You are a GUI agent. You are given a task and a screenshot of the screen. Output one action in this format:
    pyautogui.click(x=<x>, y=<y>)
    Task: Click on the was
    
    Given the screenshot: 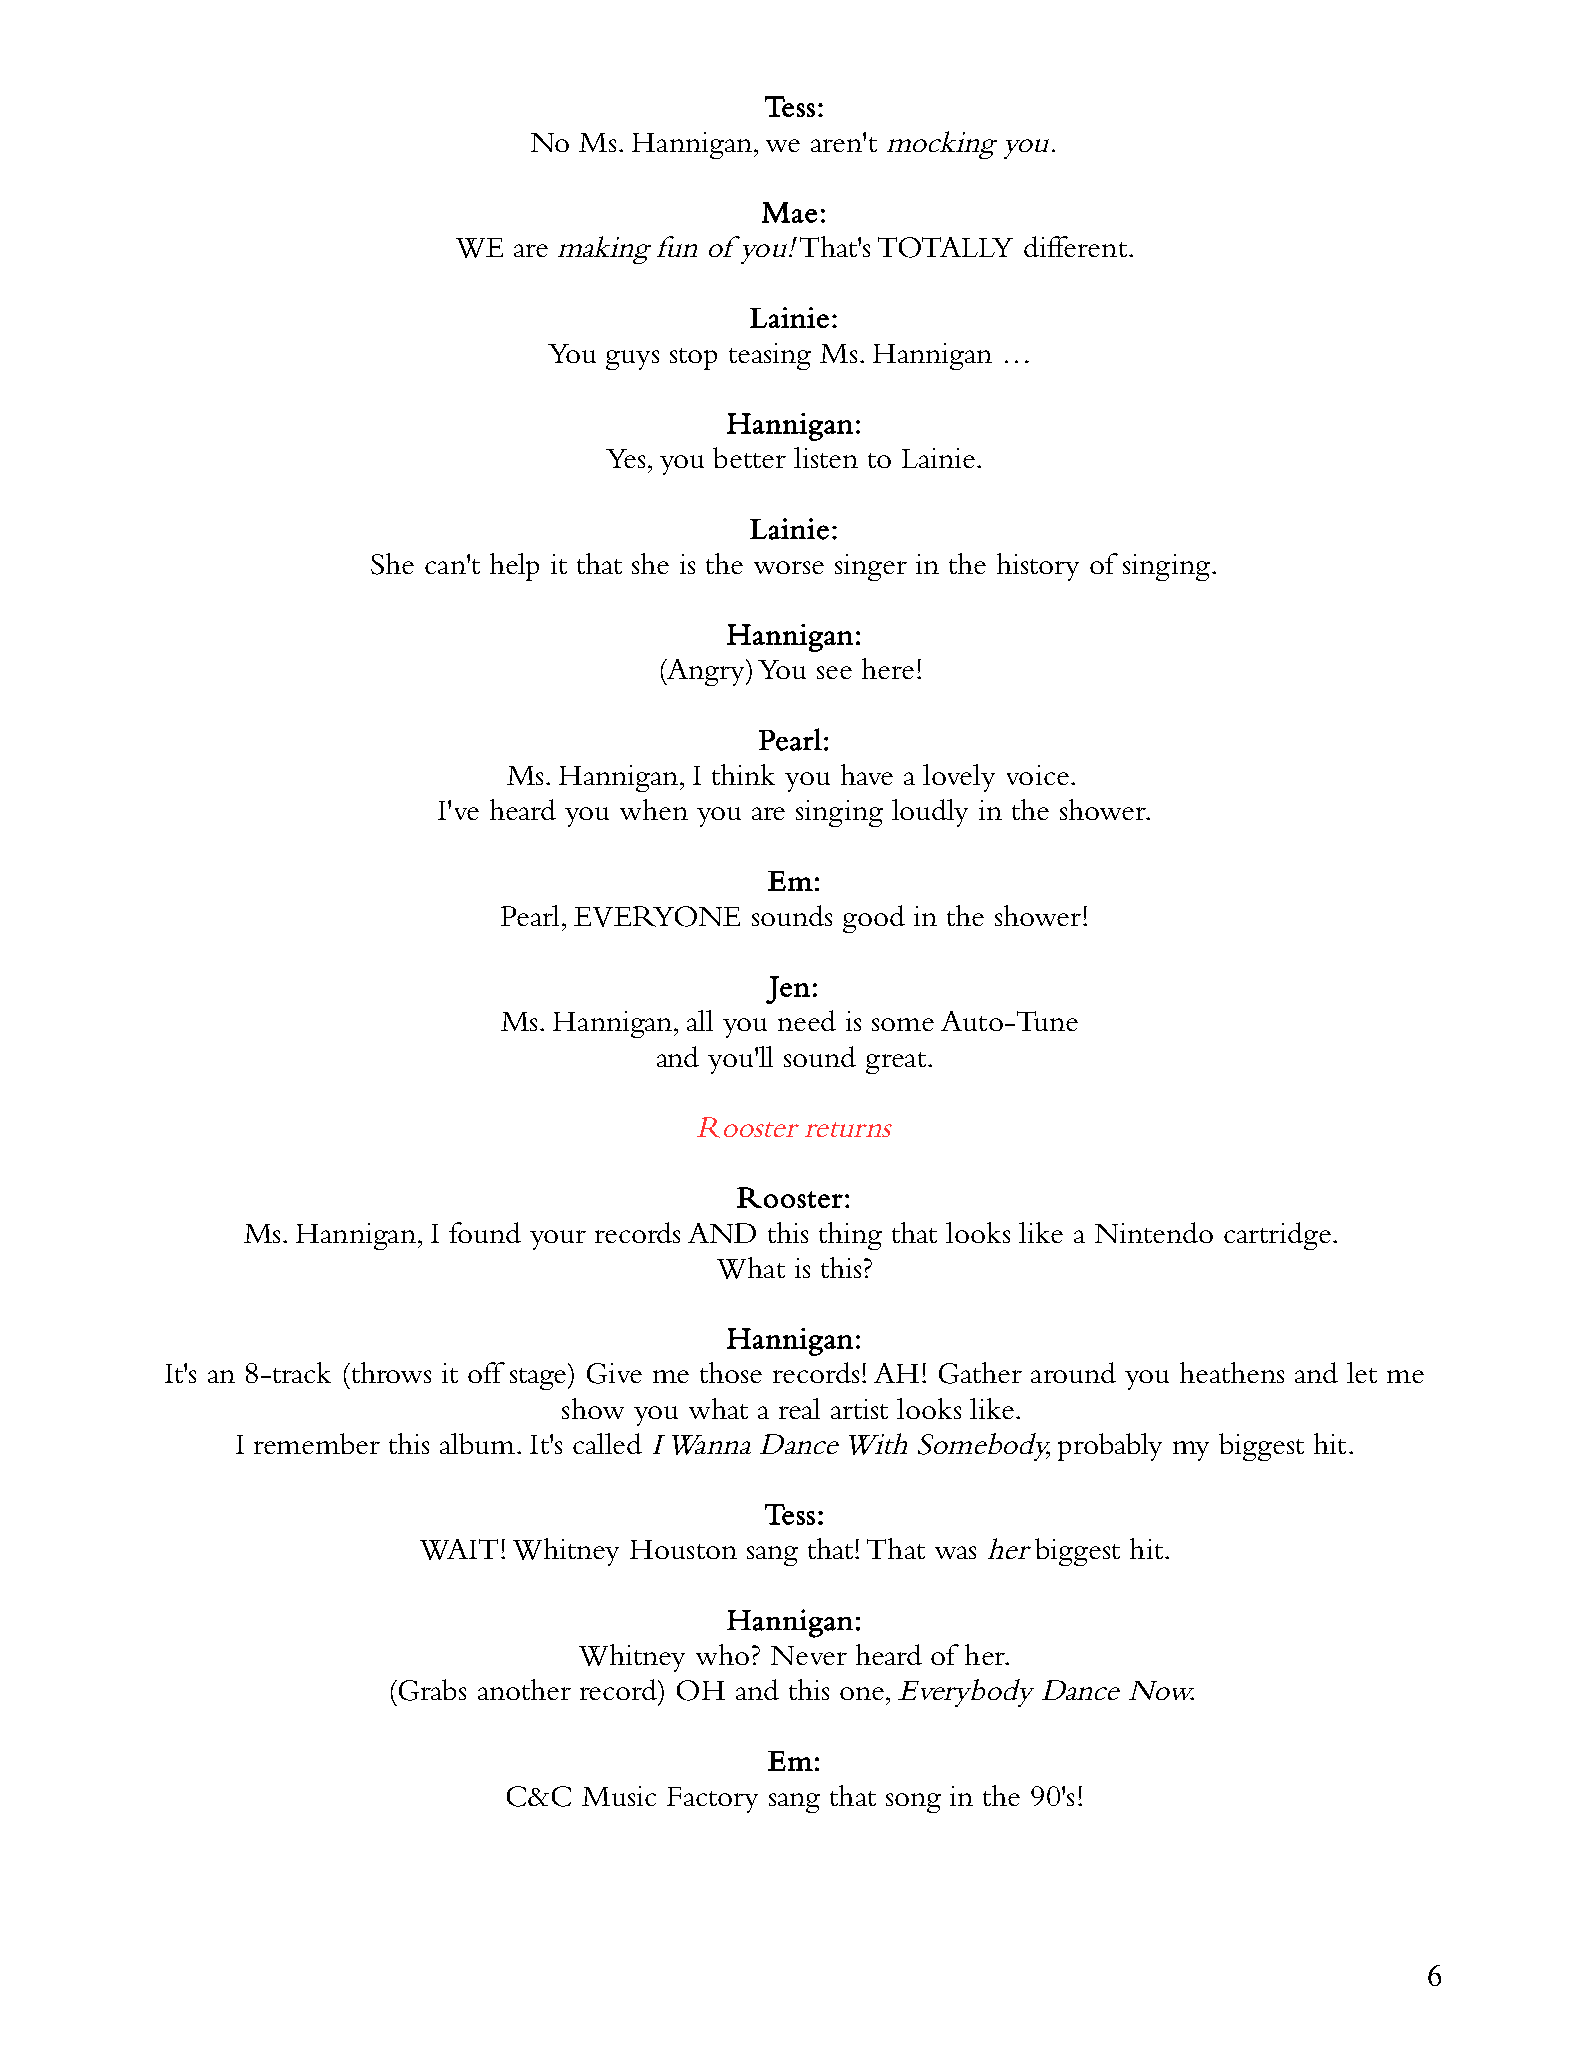 What is the action you would take?
    pyautogui.click(x=955, y=1552)
